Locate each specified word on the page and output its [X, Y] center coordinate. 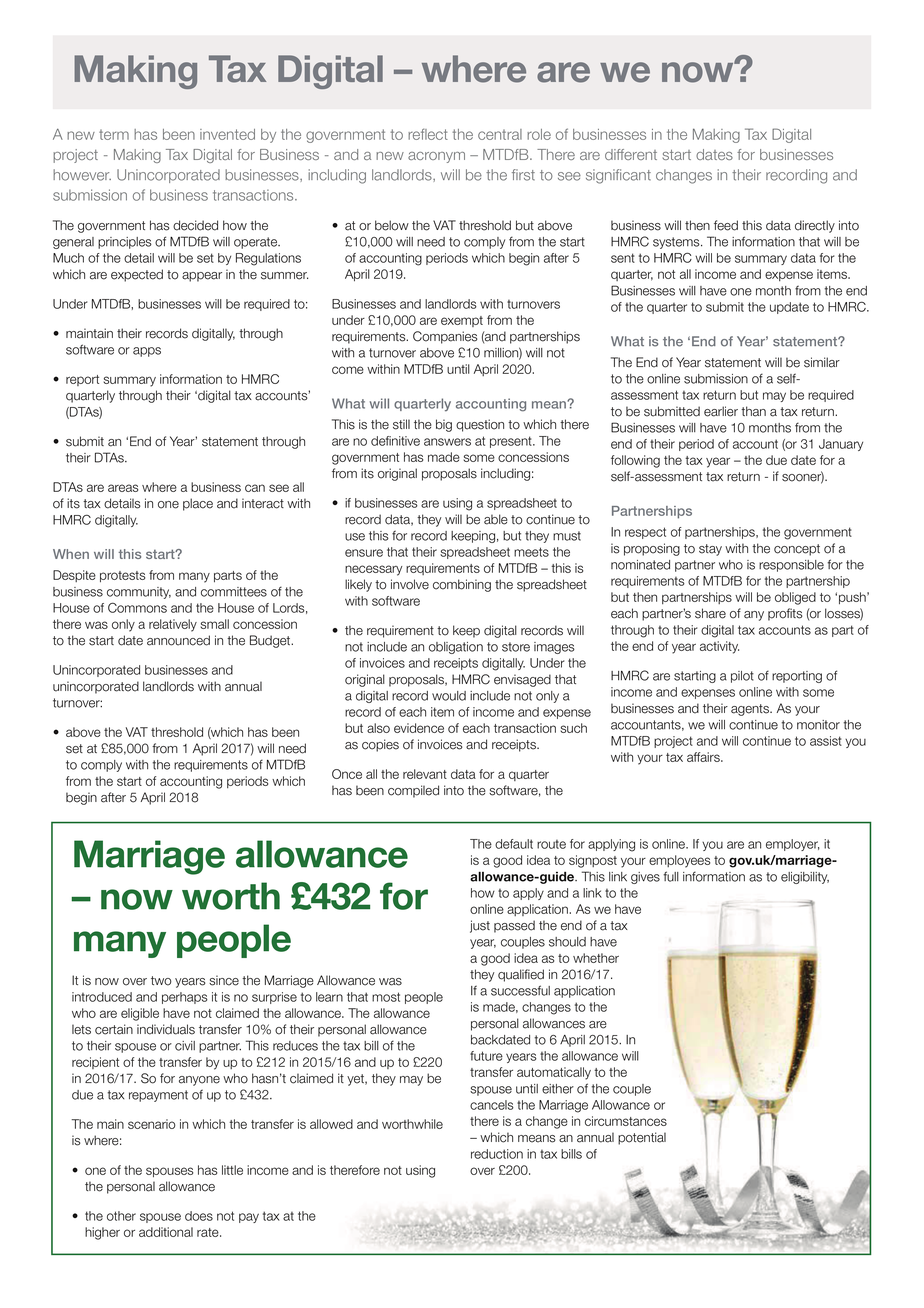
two [161, 981]
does [199, 1216]
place [198, 504]
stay [710, 550]
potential [642, 1138]
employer [793, 845]
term [114, 134]
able [496, 519]
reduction [497, 1154]
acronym [436, 157]
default [514, 844]
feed [726, 225]
